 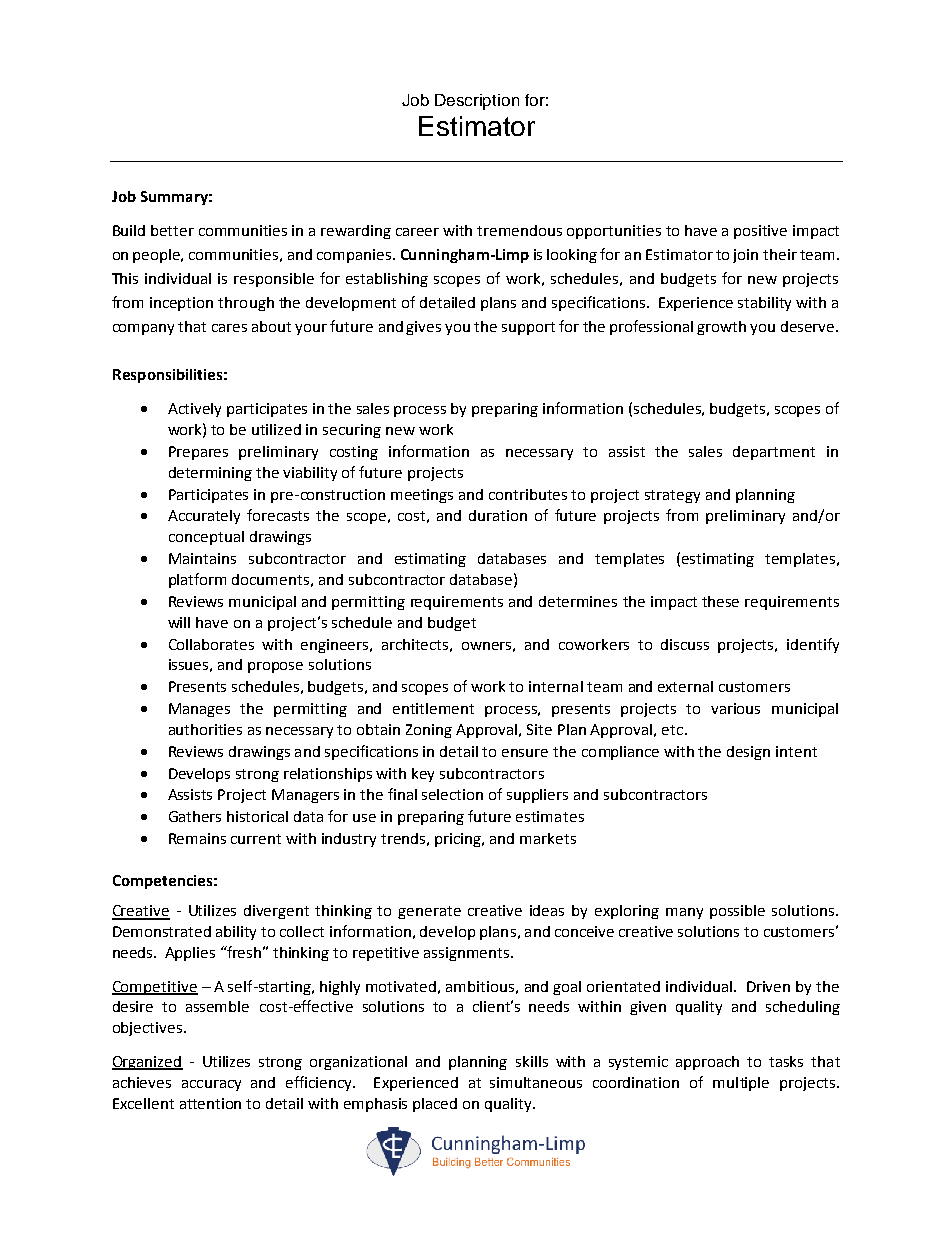 What do you see at coordinates (211, 1085) in the page?
I see `accuracy` at bounding box center [211, 1085].
